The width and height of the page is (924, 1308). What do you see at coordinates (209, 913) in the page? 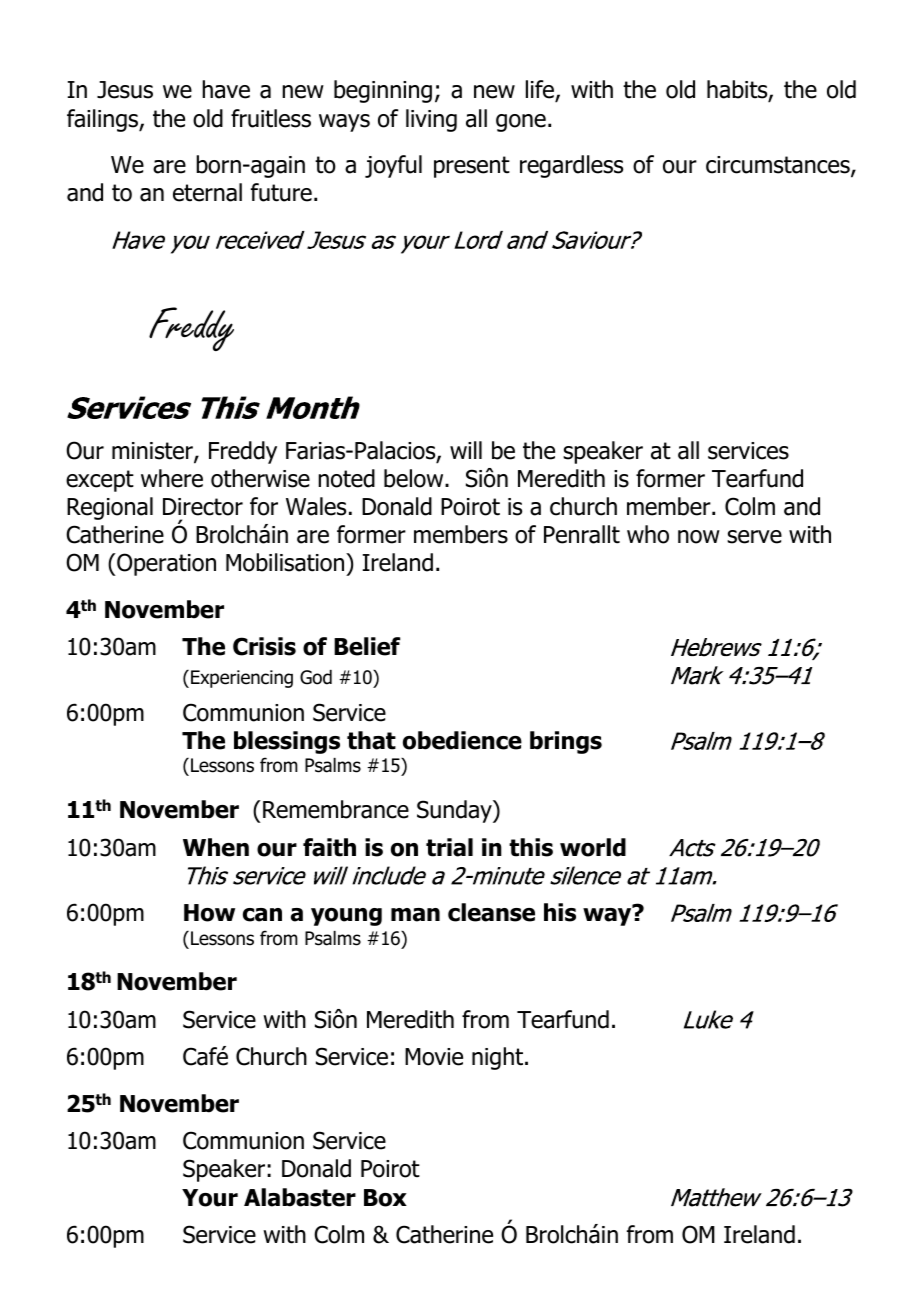
I see `How` at bounding box center [209, 913].
